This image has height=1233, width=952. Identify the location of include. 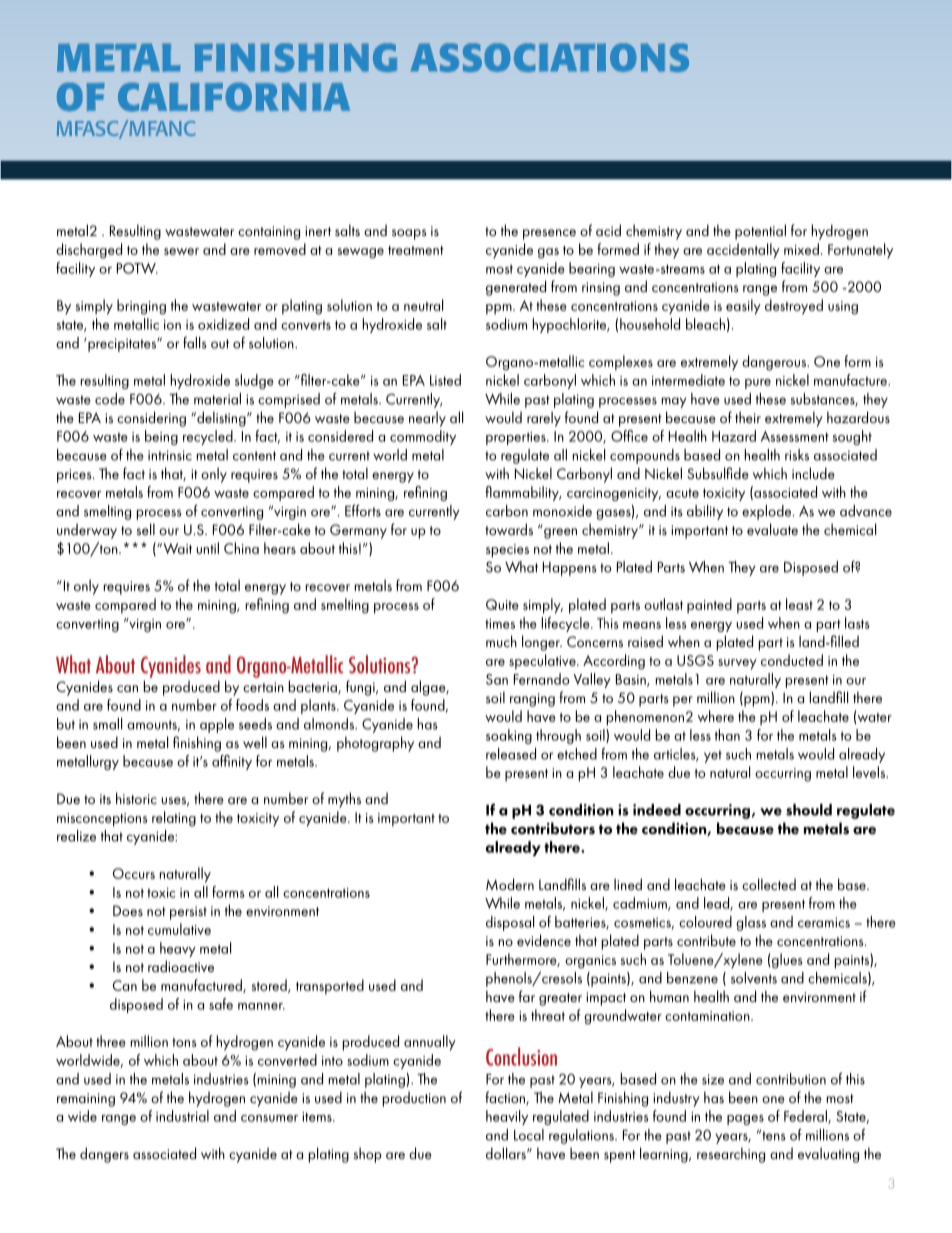
(813, 473).
